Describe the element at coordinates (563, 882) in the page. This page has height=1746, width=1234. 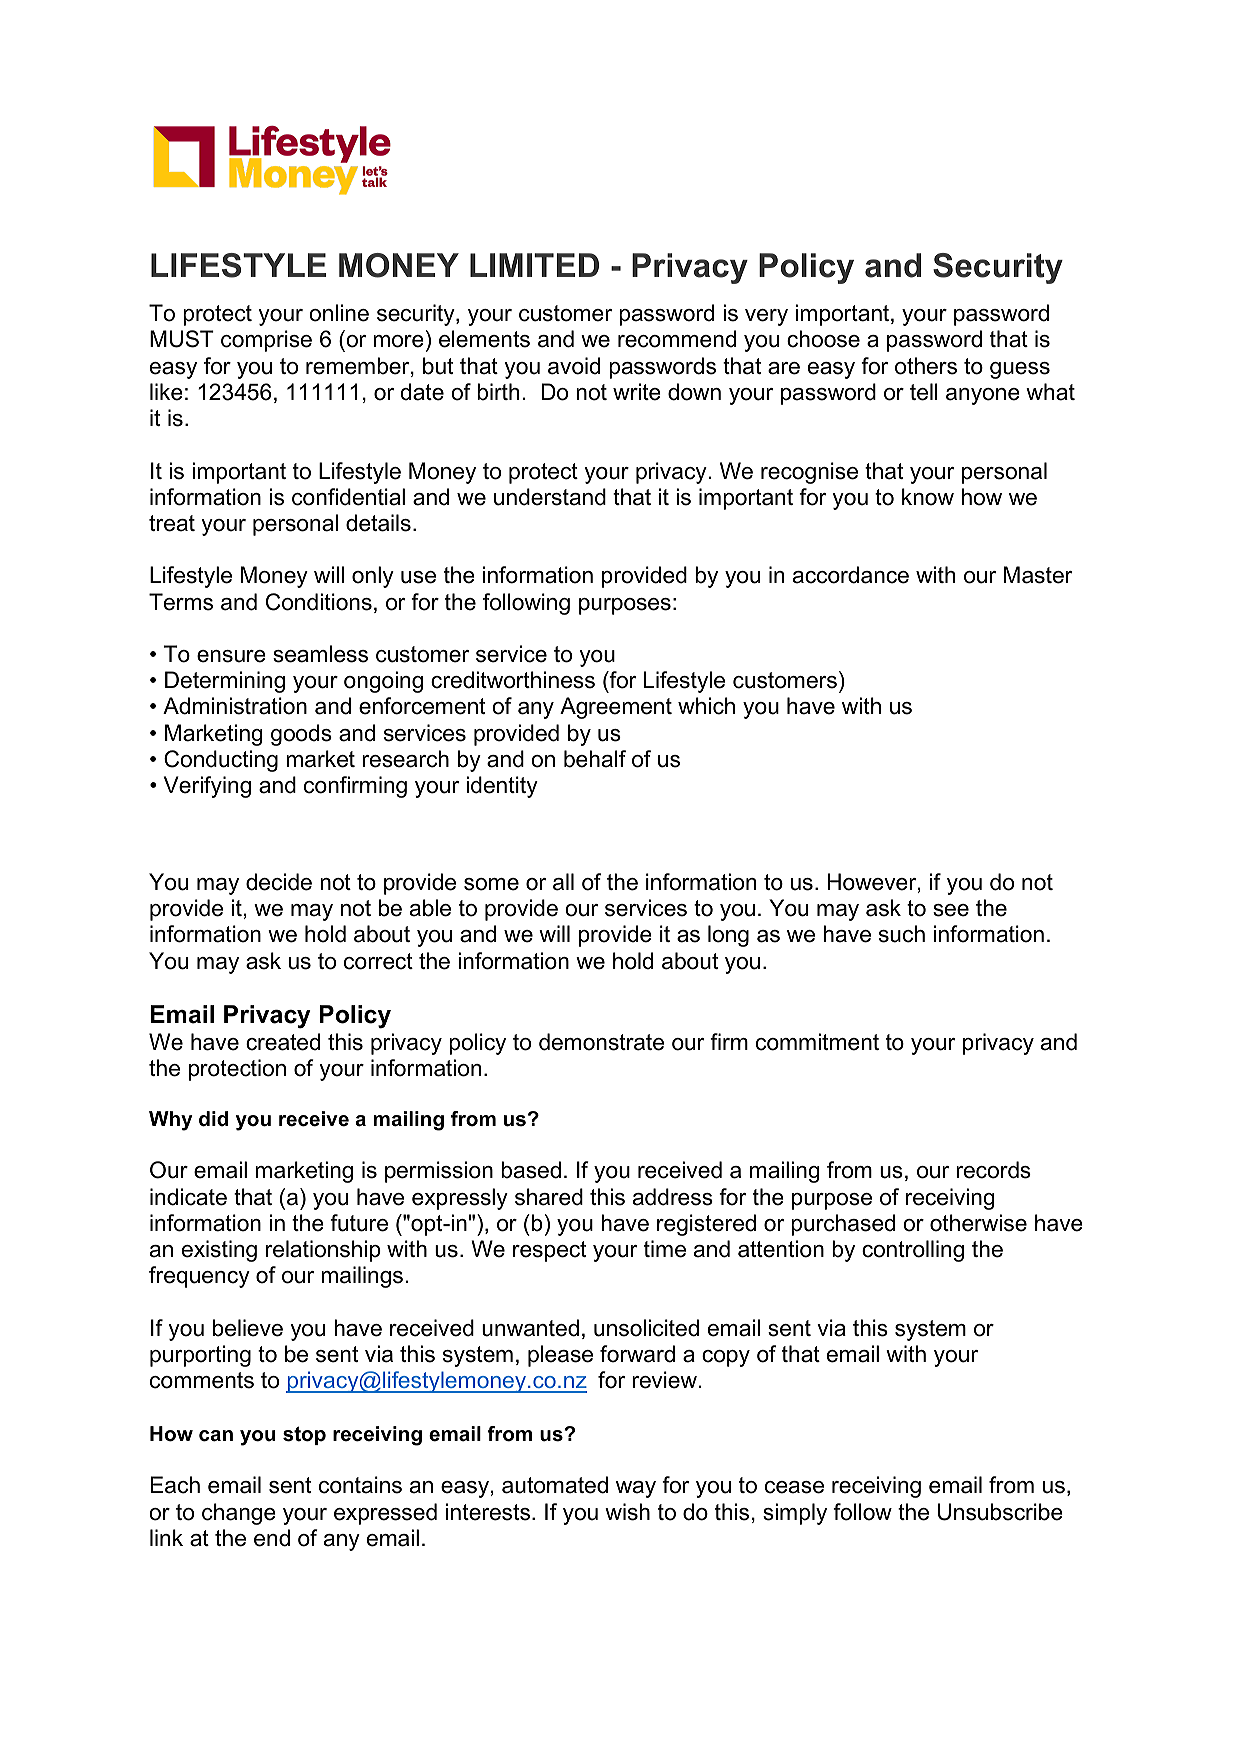
I see `all` at that location.
